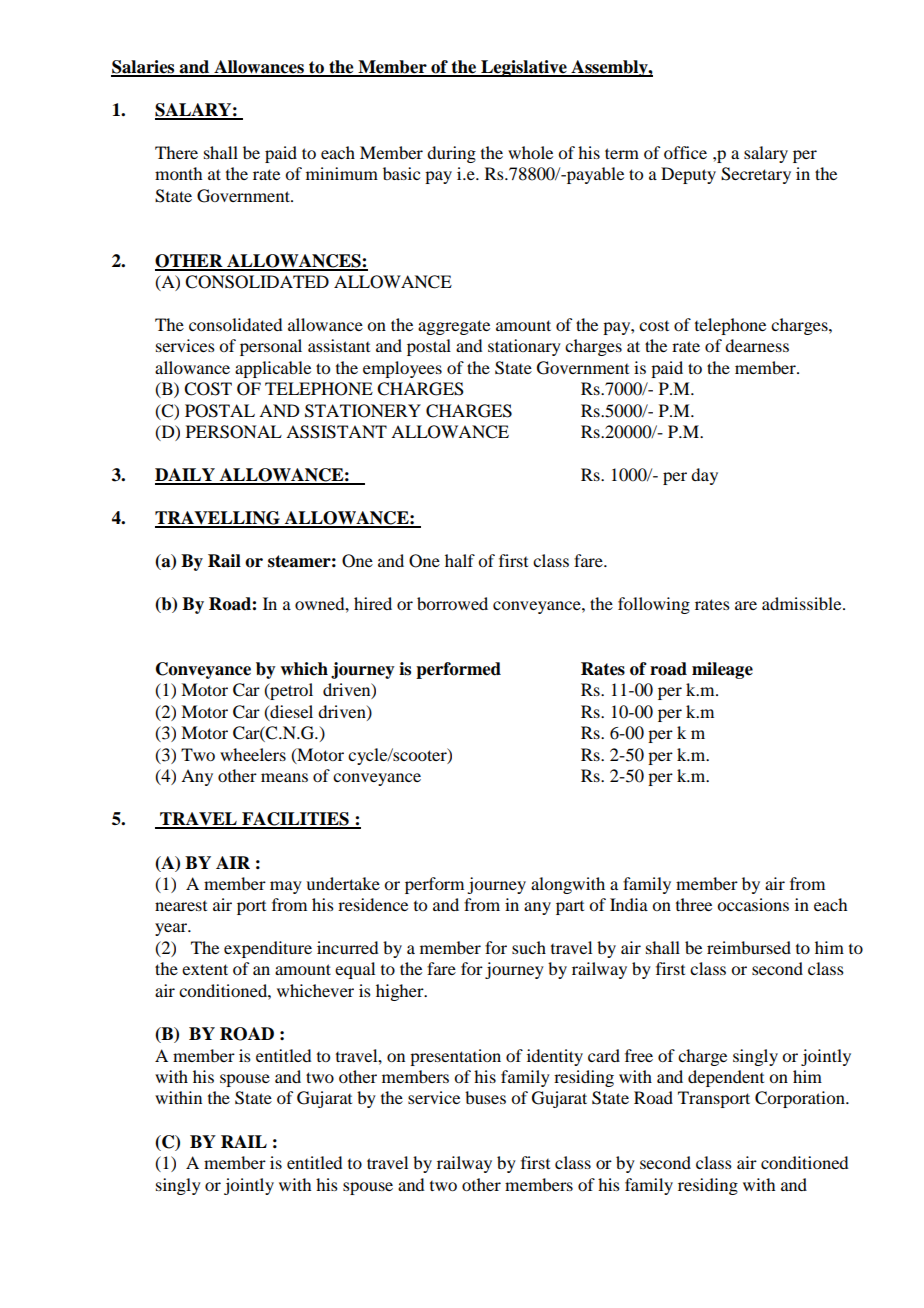  Describe the element at coordinates (205, 969) in the image. I see `extent` at that location.
